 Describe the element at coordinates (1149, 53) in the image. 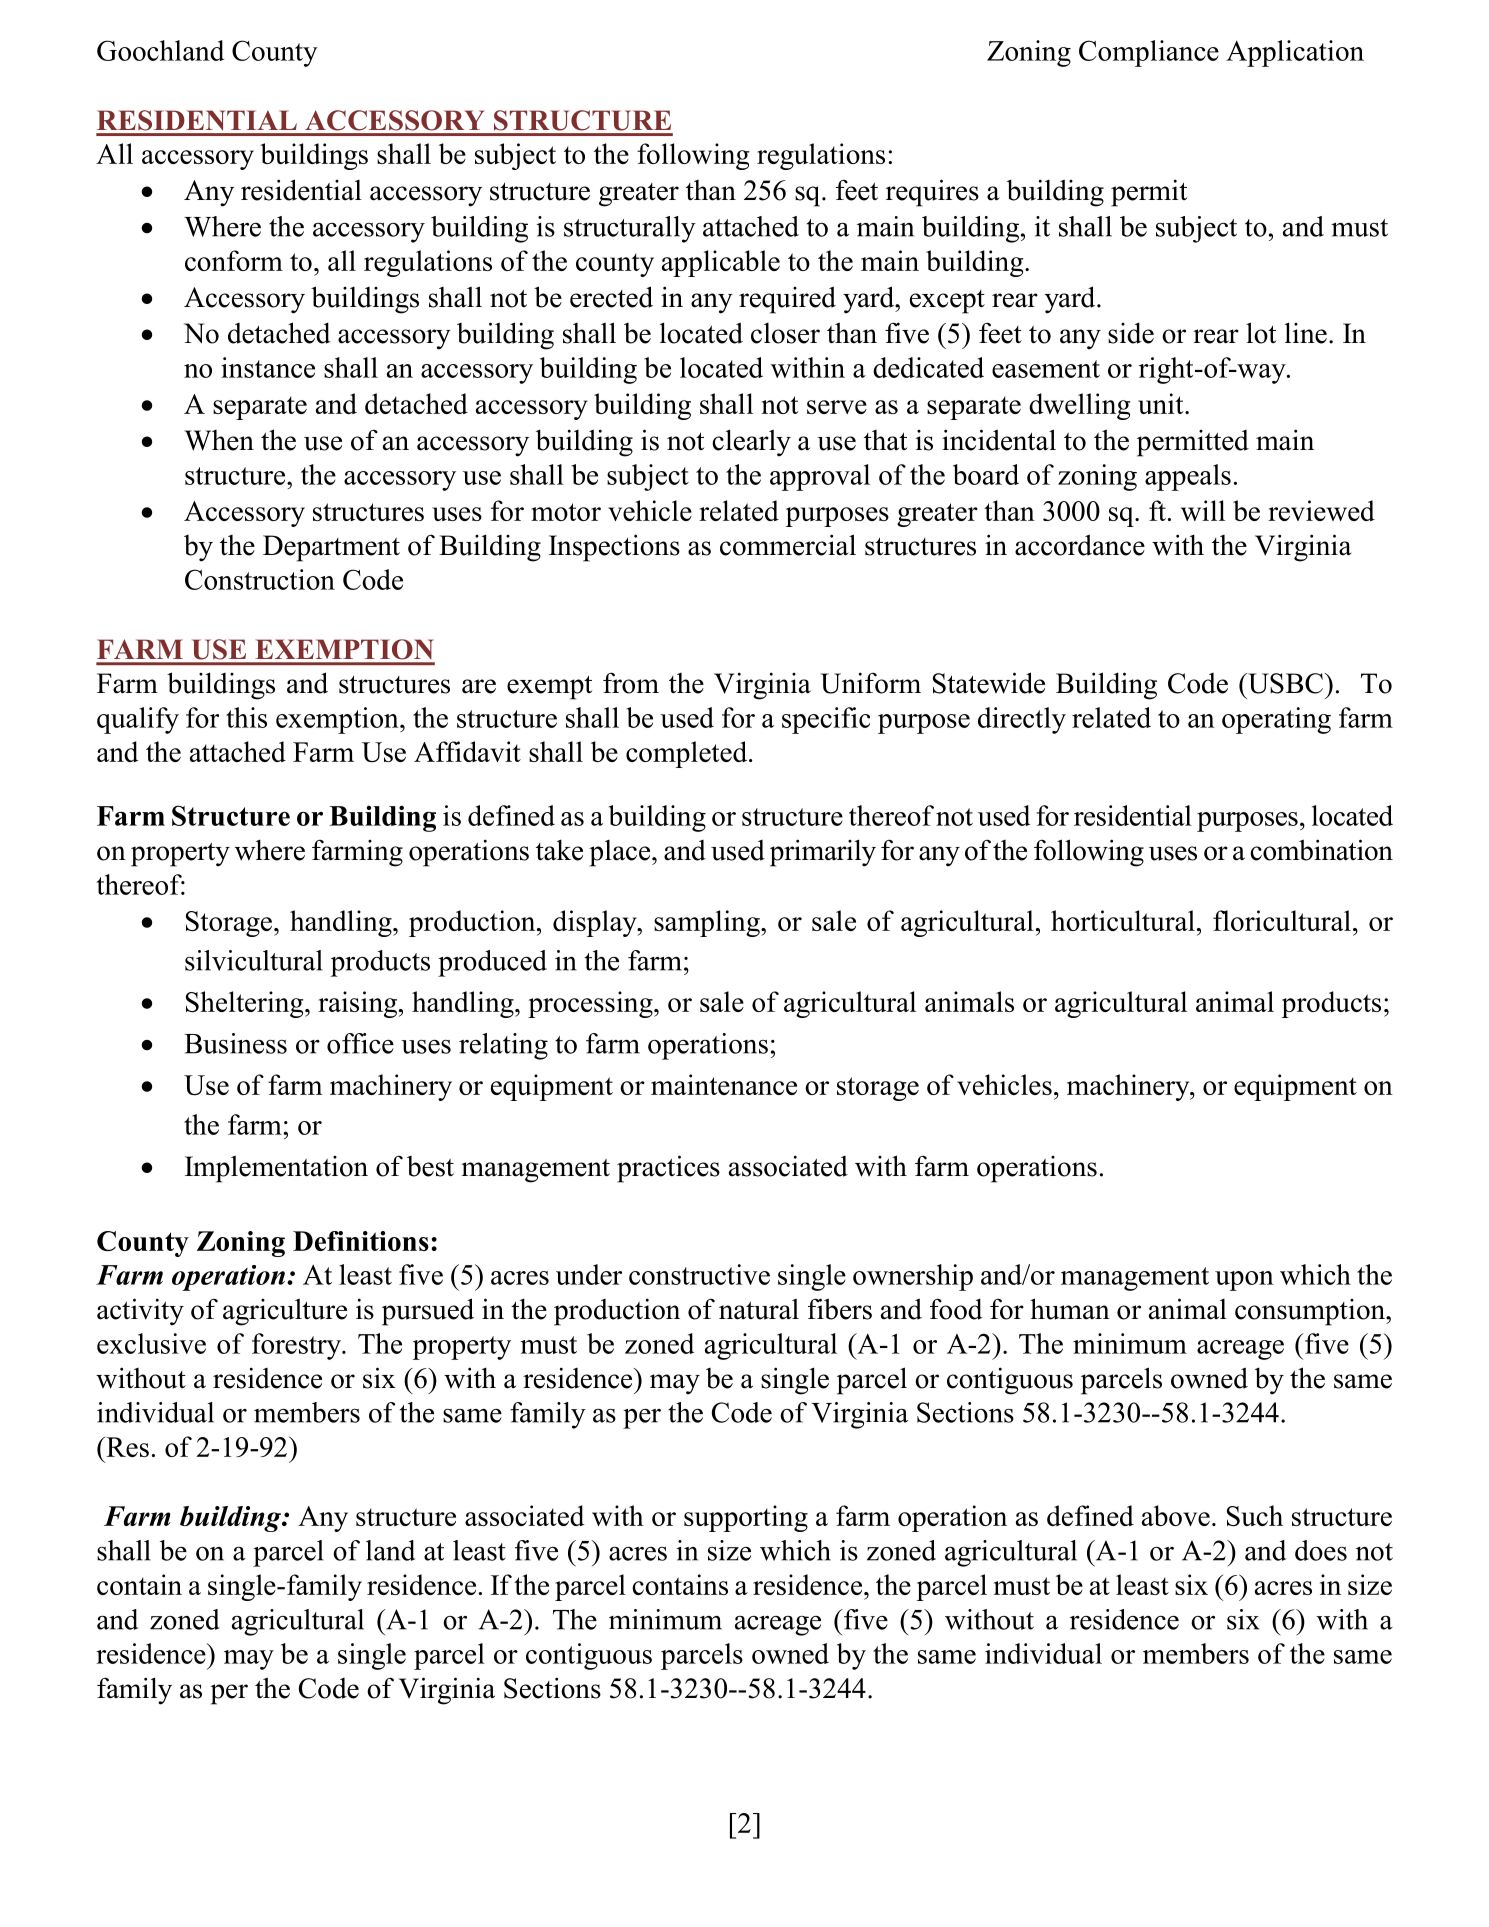

I see `Compliance` at that location.
